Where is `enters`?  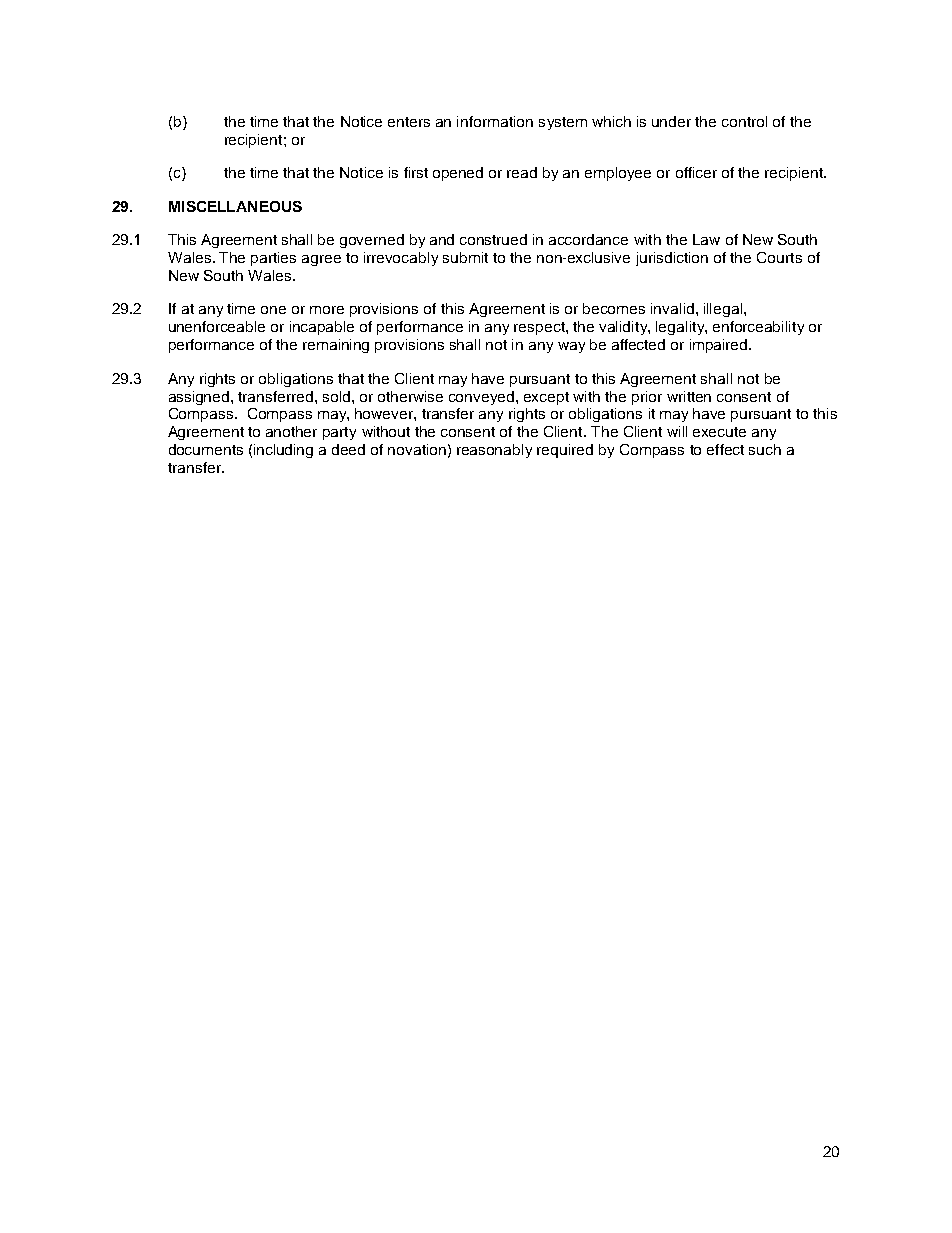
enters is located at coordinates (409, 122).
